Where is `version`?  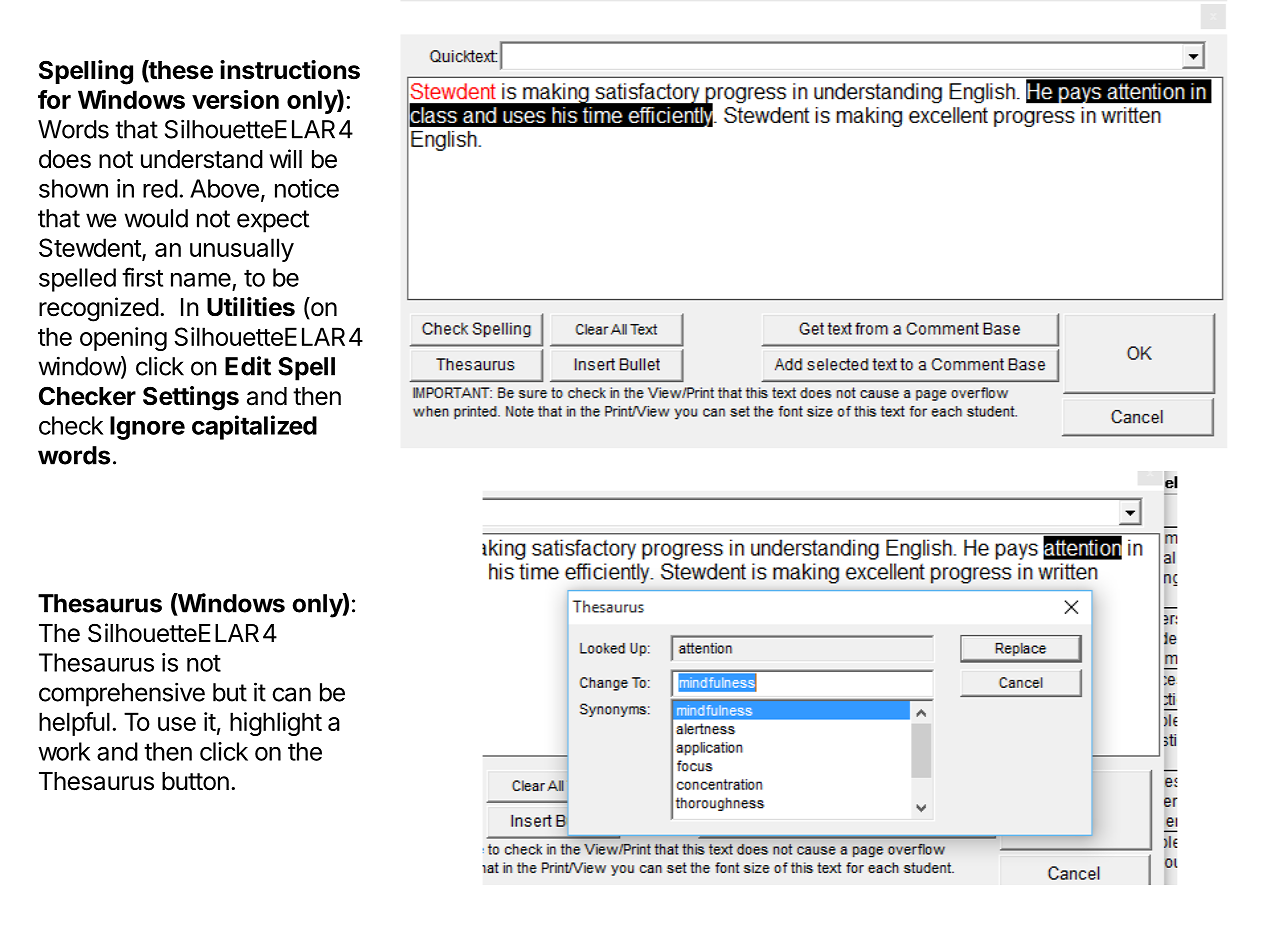 version is located at coordinates (235, 99).
